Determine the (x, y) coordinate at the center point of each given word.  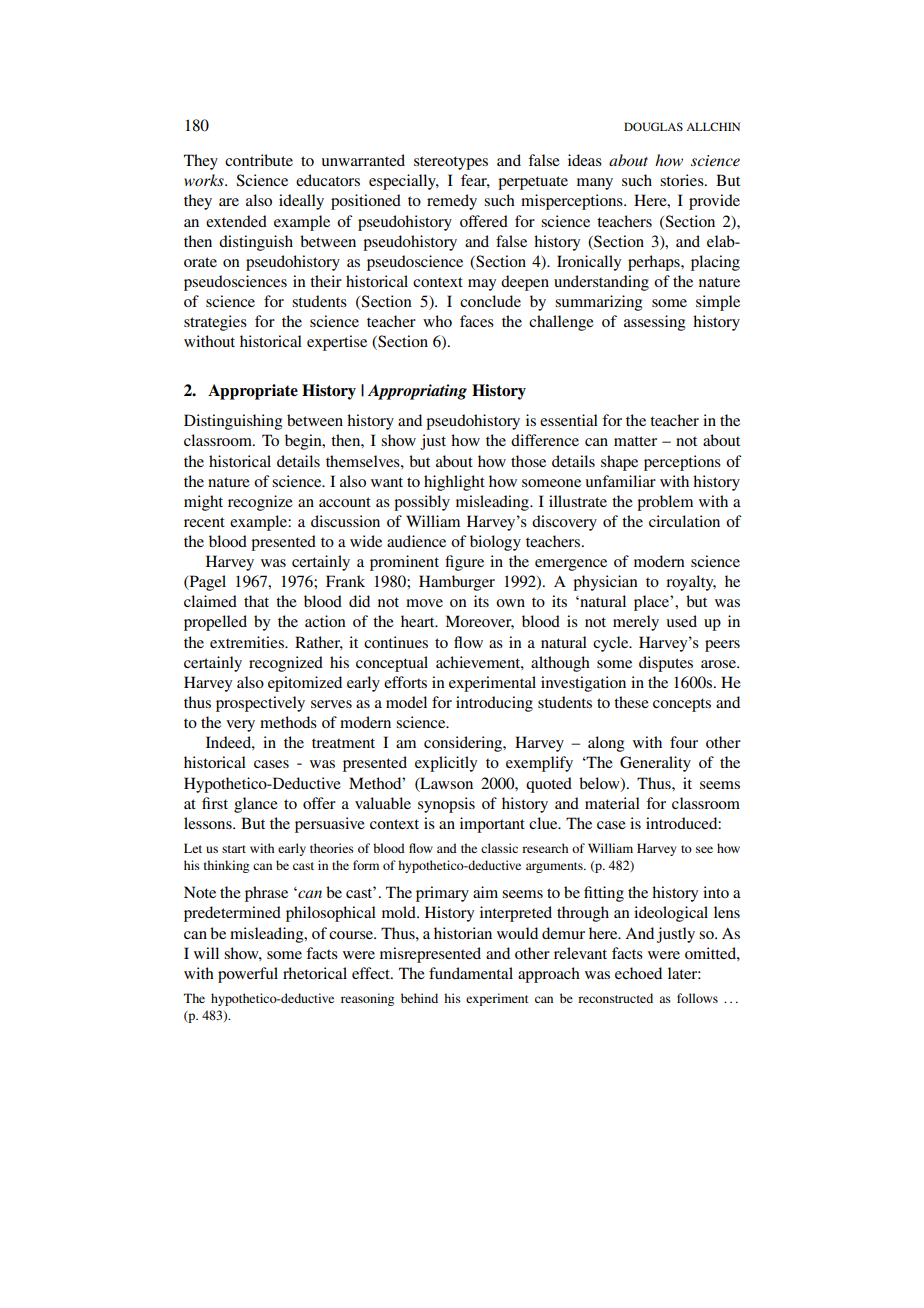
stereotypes (451, 163)
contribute (259, 160)
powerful (248, 975)
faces (477, 321)
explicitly (446, 764)
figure (464, 563)
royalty (691, 583)
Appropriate (253, 392)
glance (256, 805)
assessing (654, 323)
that (256, 601)
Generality (655, 764)
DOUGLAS (653, 126)
